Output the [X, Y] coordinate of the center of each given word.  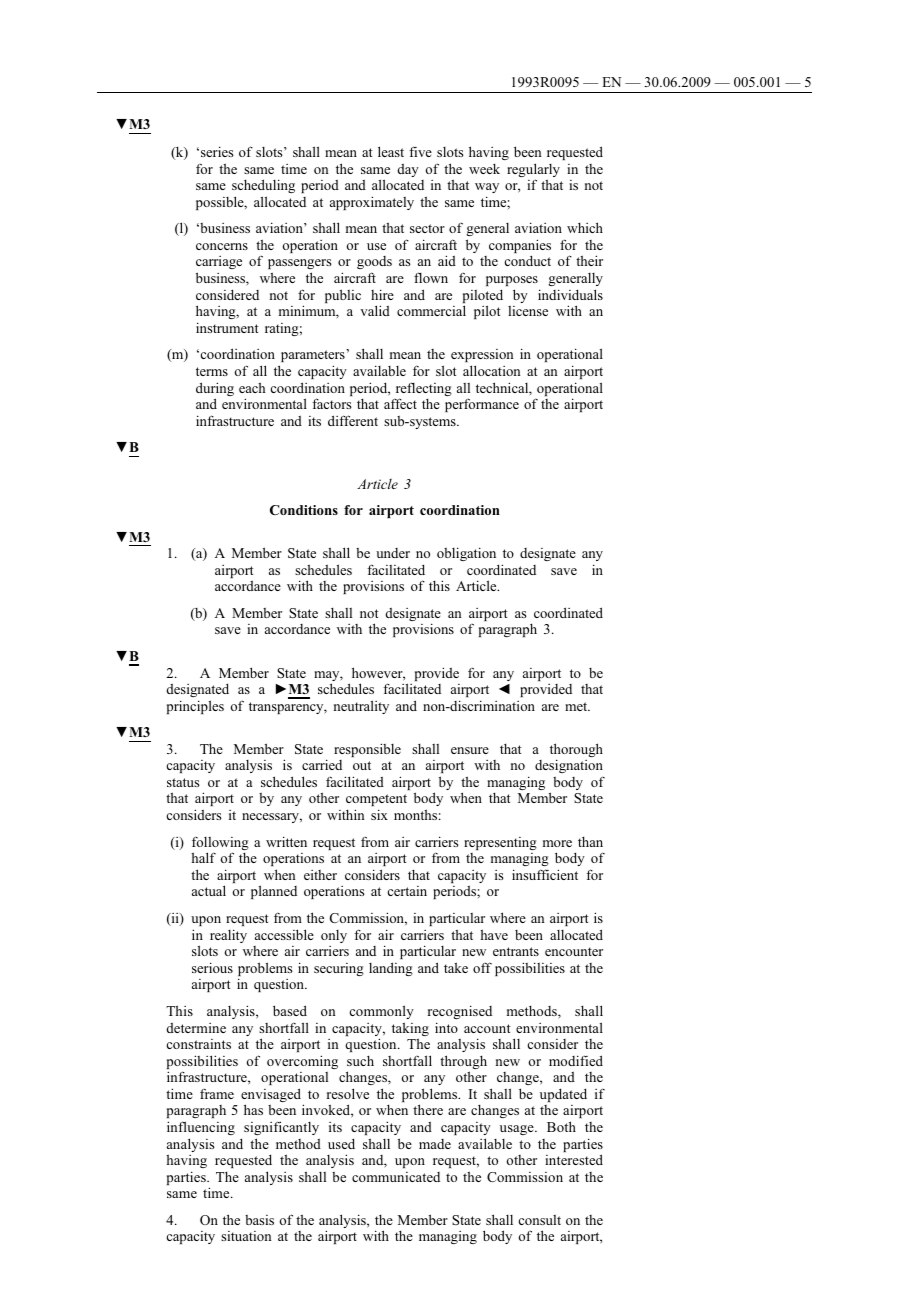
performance [482, 405]
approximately [372, 203]
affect [400, 403]
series [217, 151]
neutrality [361, 707]
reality [228, 936]
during [215, 390]
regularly [533, 171]
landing [391, 969]
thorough [576, 751]
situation [246, 1236]
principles [195, 707]
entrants [516, 951]
